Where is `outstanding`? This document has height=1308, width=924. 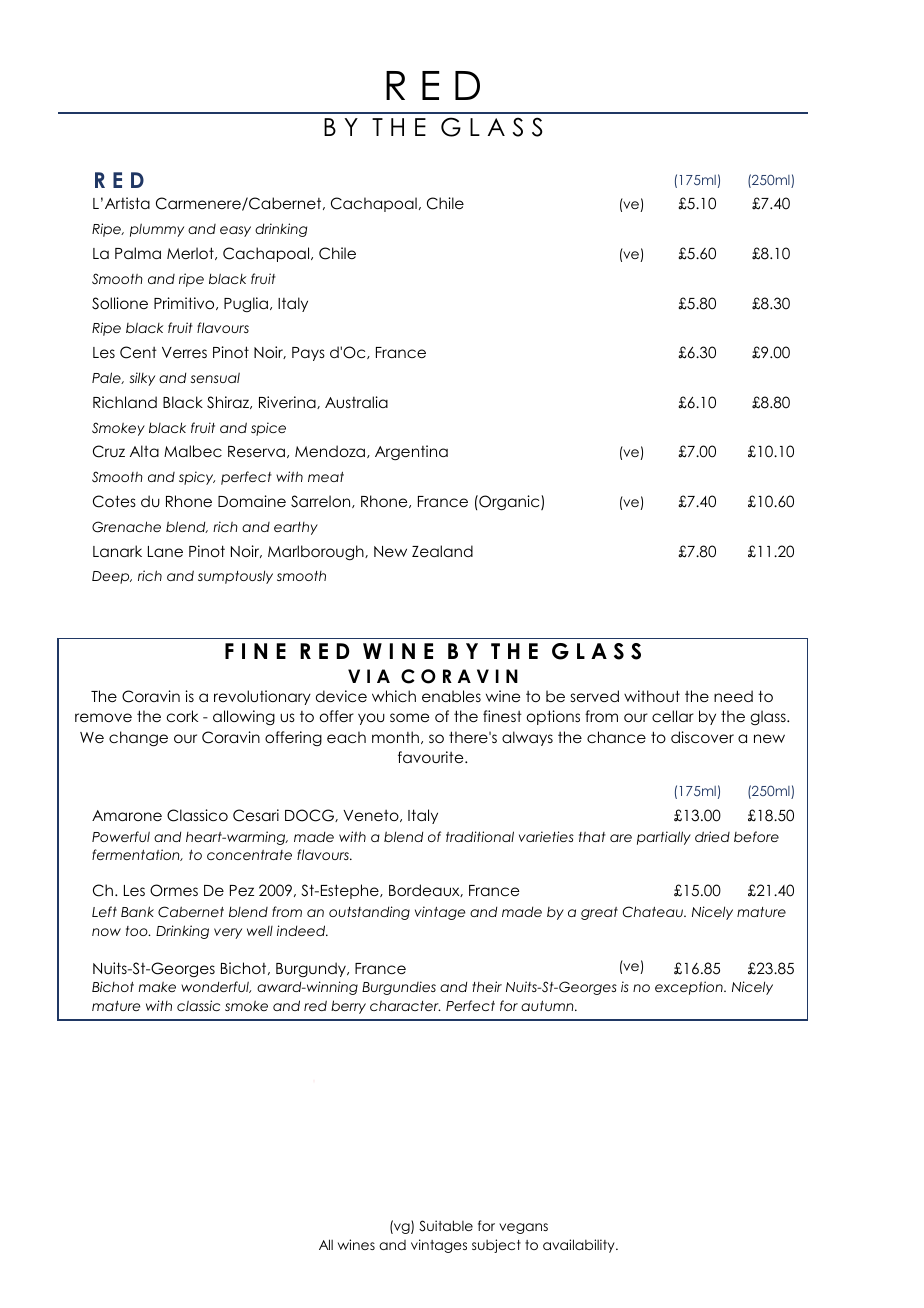
outstanding is located at coordinates (369, 913).
